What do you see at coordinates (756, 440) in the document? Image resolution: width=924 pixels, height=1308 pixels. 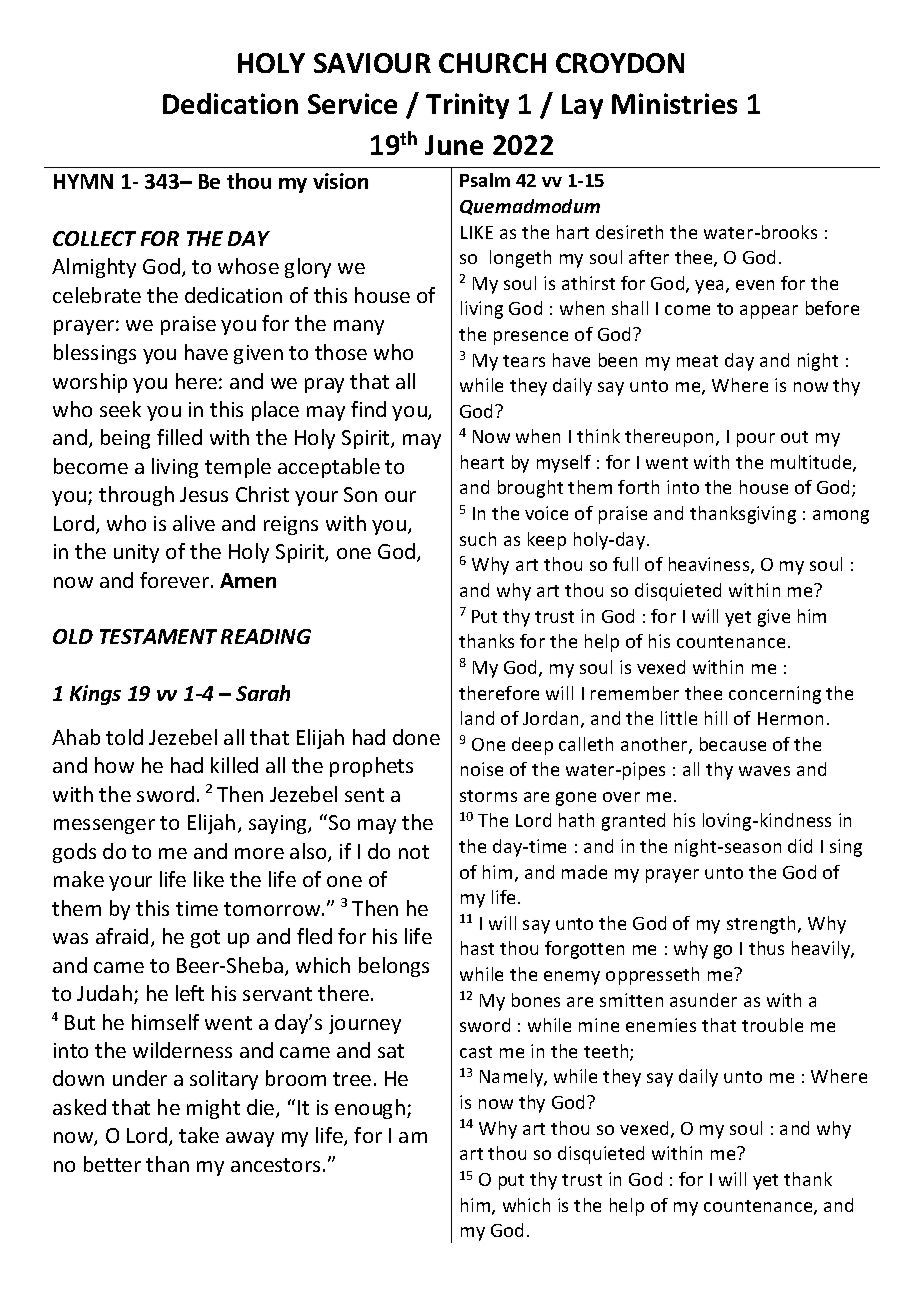 I see `pour` at bounding box center [756, 440].
